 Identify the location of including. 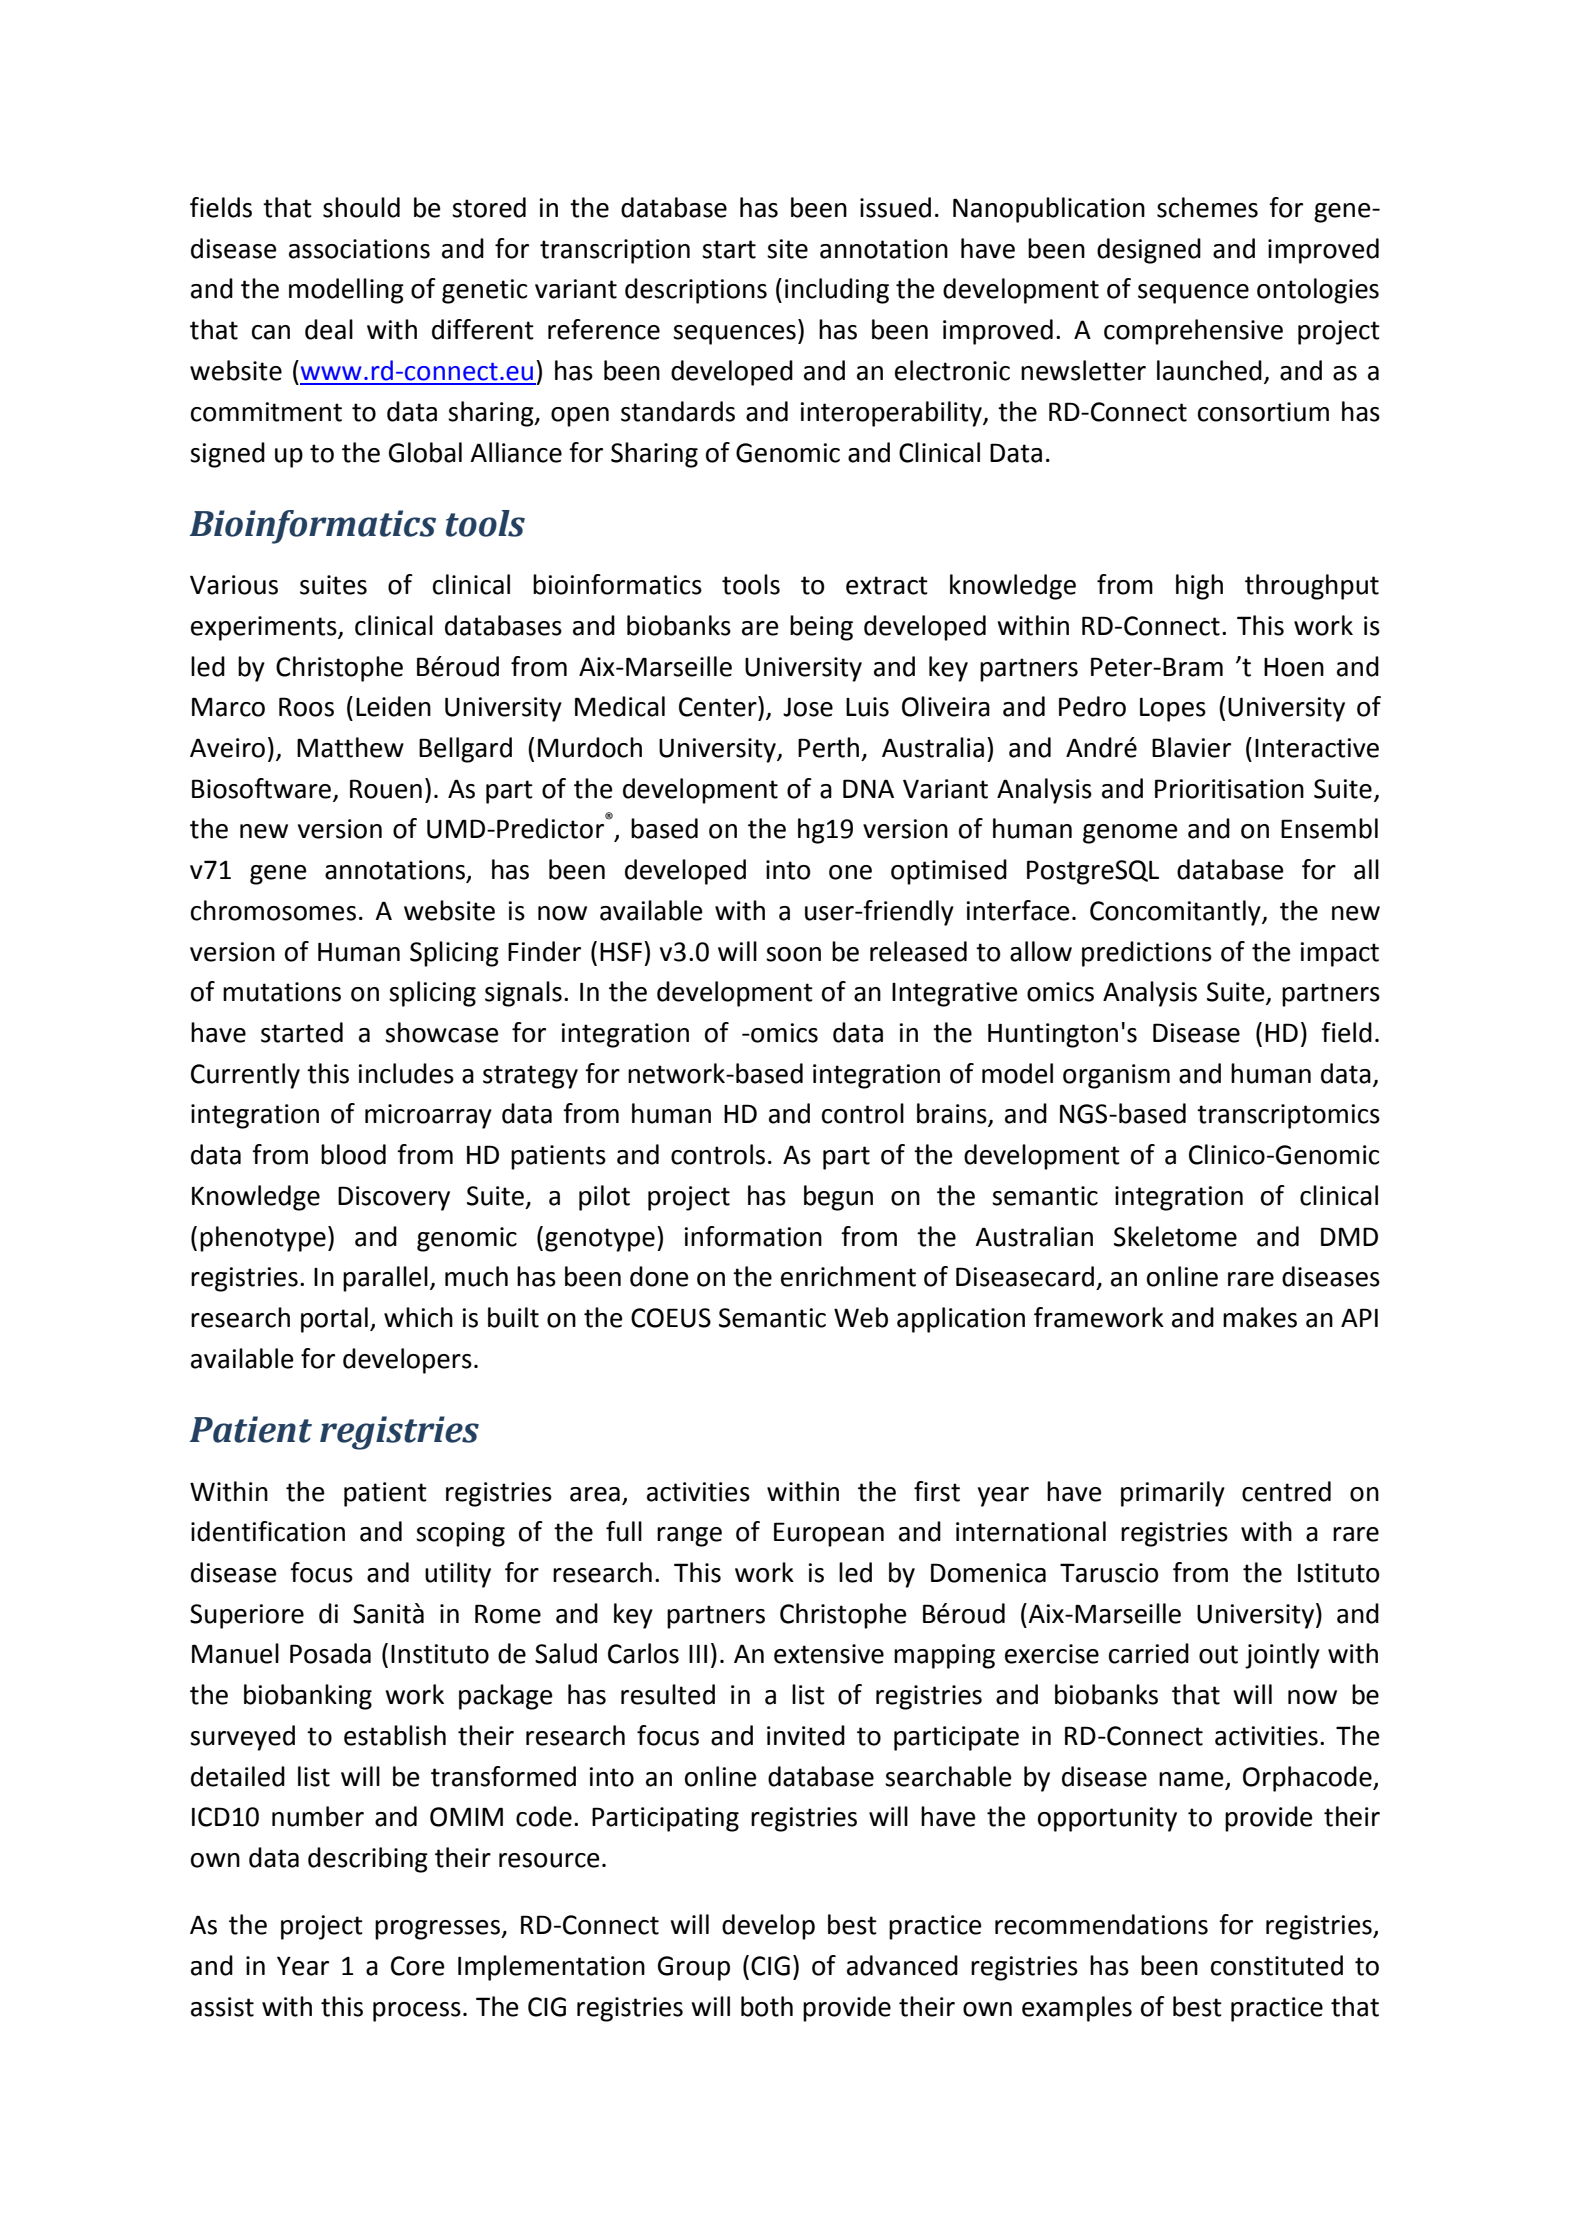
(837, 291).
